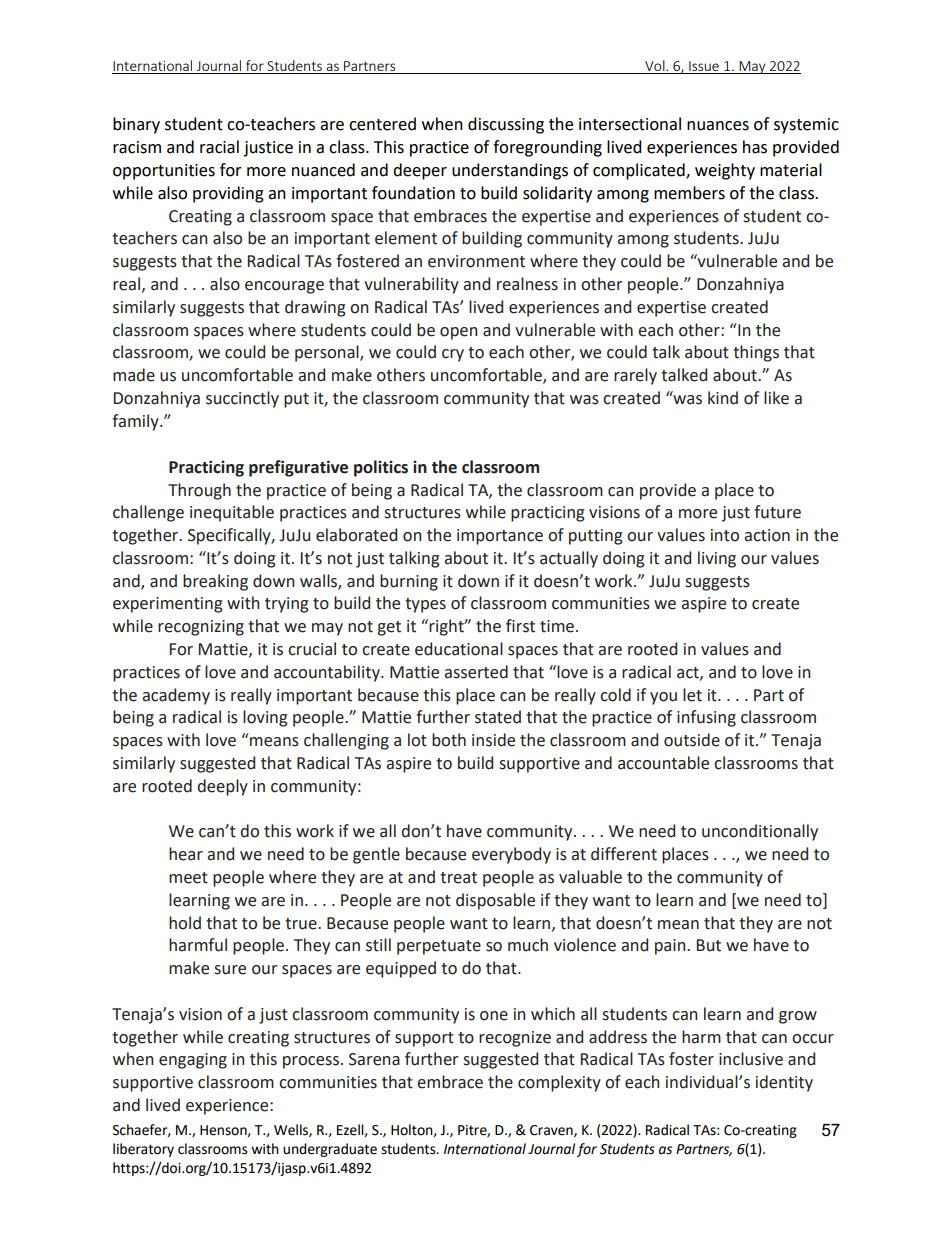 This page has height=1233, width=952. Describe the element at coordinates (193, 1061) in the page. I see `engaging` at that location.
